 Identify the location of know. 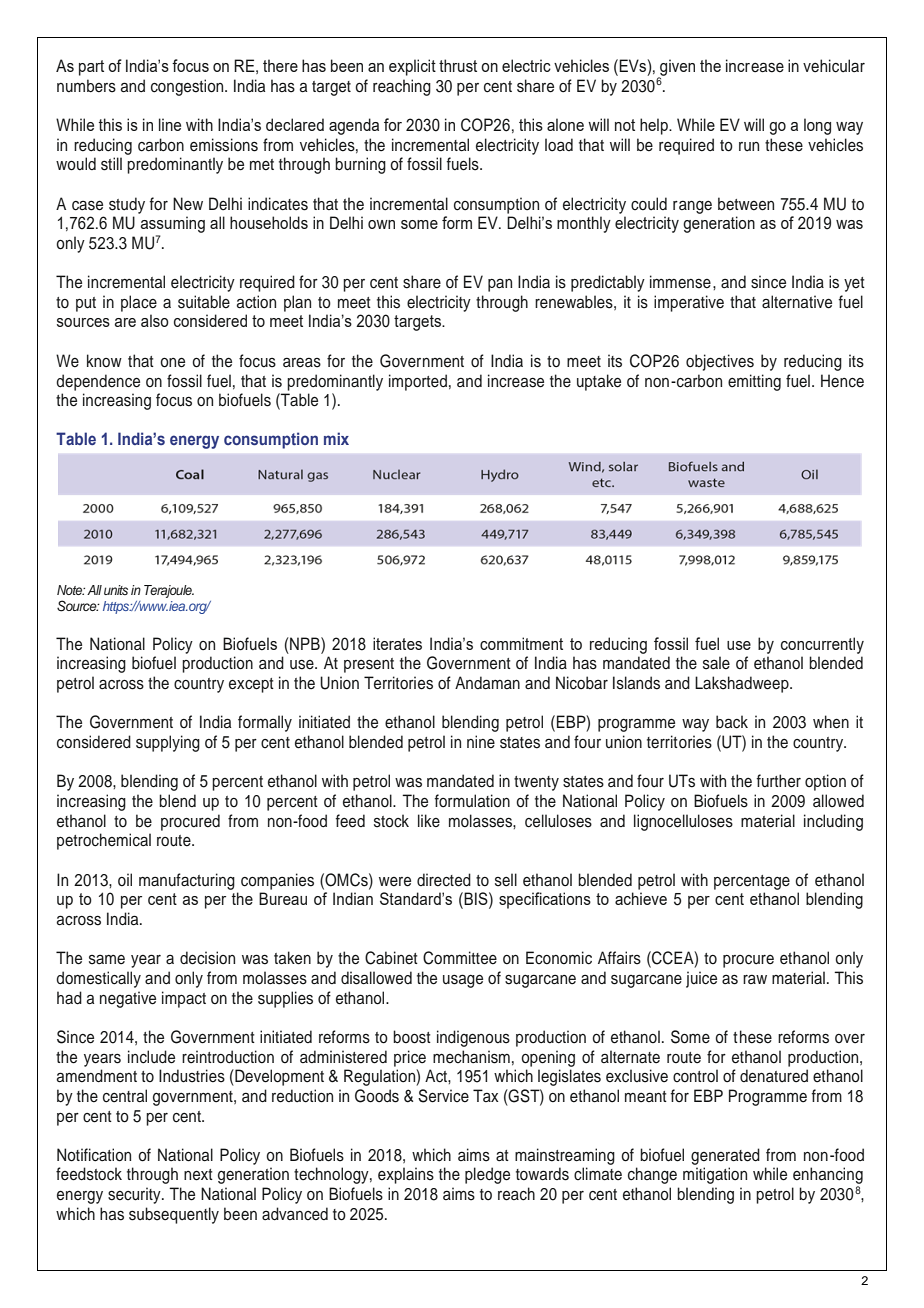
(104, 361).
